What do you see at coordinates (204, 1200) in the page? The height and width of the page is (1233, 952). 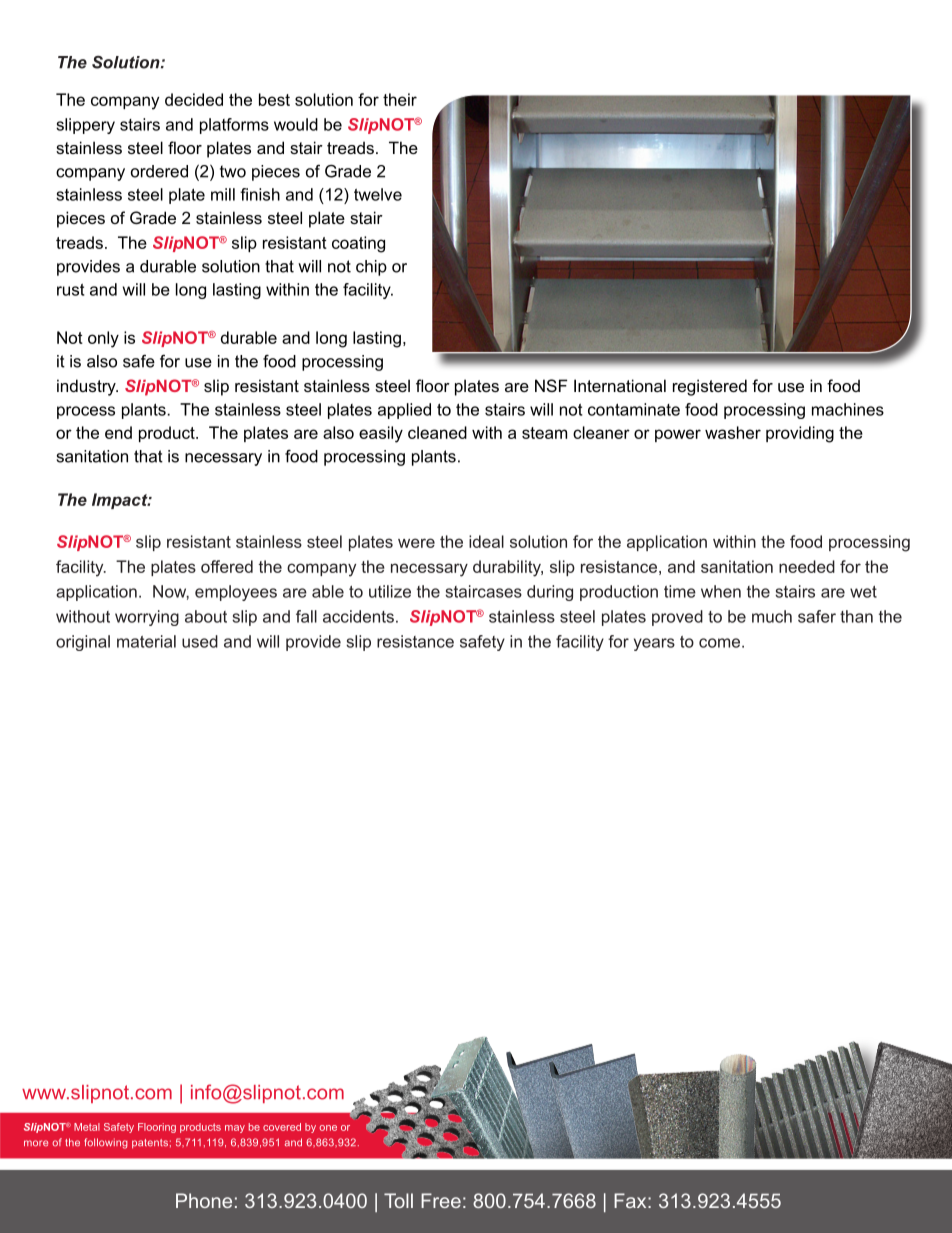 I see `Phone` at bounding box center [204, 1200].
